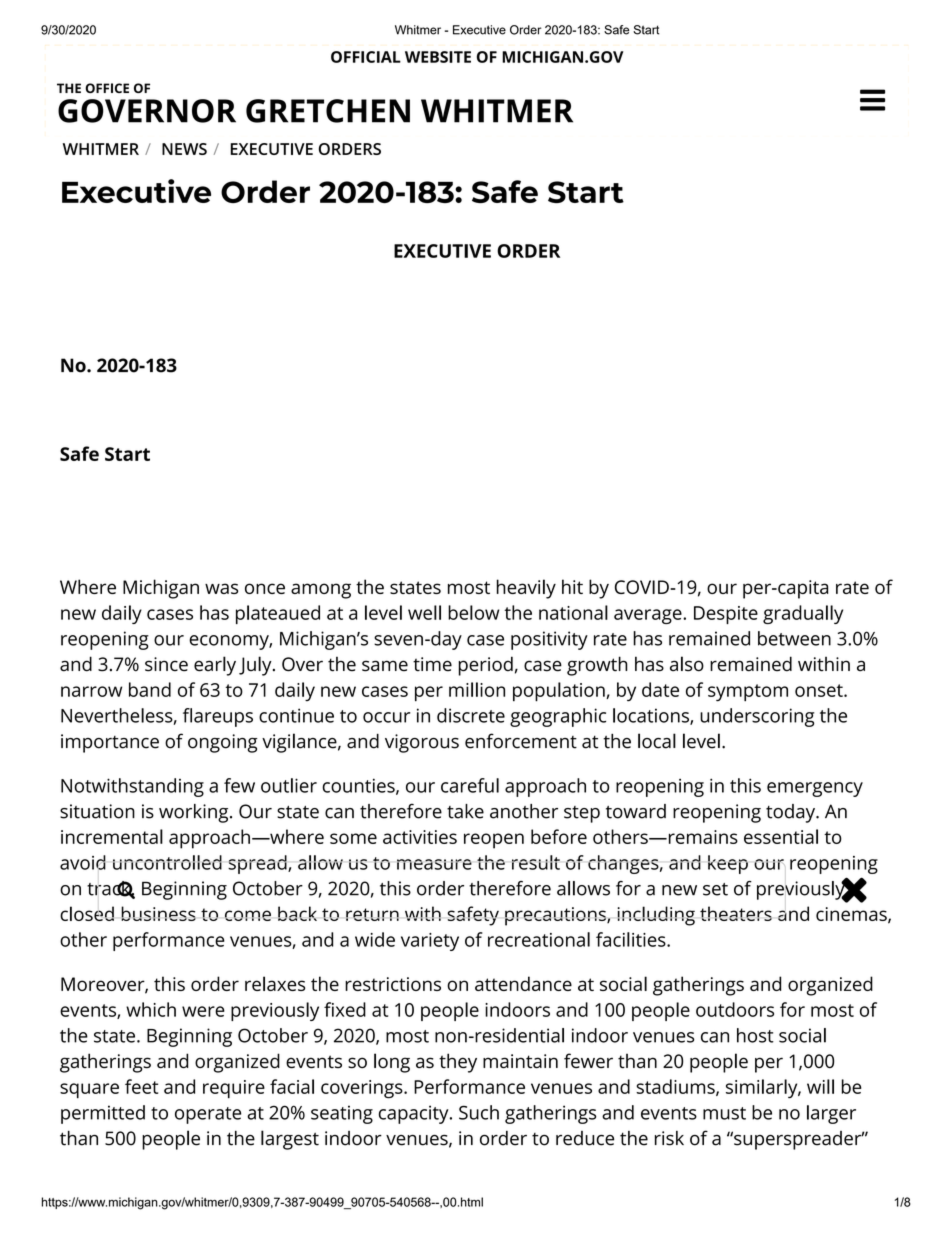 Image resolution: width=952 pixels, height=1233 pixels. What do you see at coordinates (438, 57) in the page?
I see `WEBSITE` at bounding box center [438, 57].
